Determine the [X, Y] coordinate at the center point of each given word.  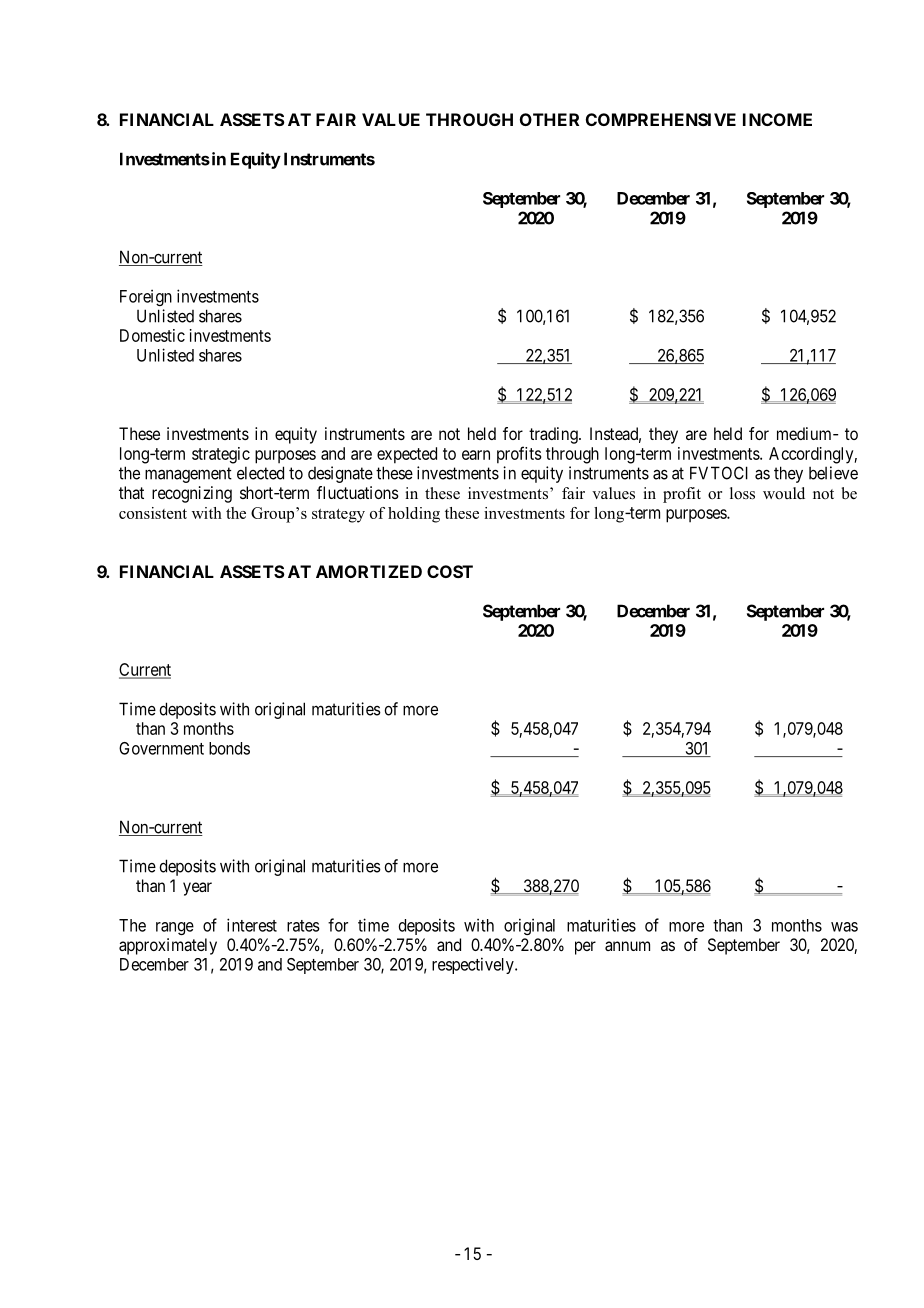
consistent [153, 513]
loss [742, 493]
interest [252, 925]
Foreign [146, 297]
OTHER [549, 119]
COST [450, 571]
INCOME [777, 119]
